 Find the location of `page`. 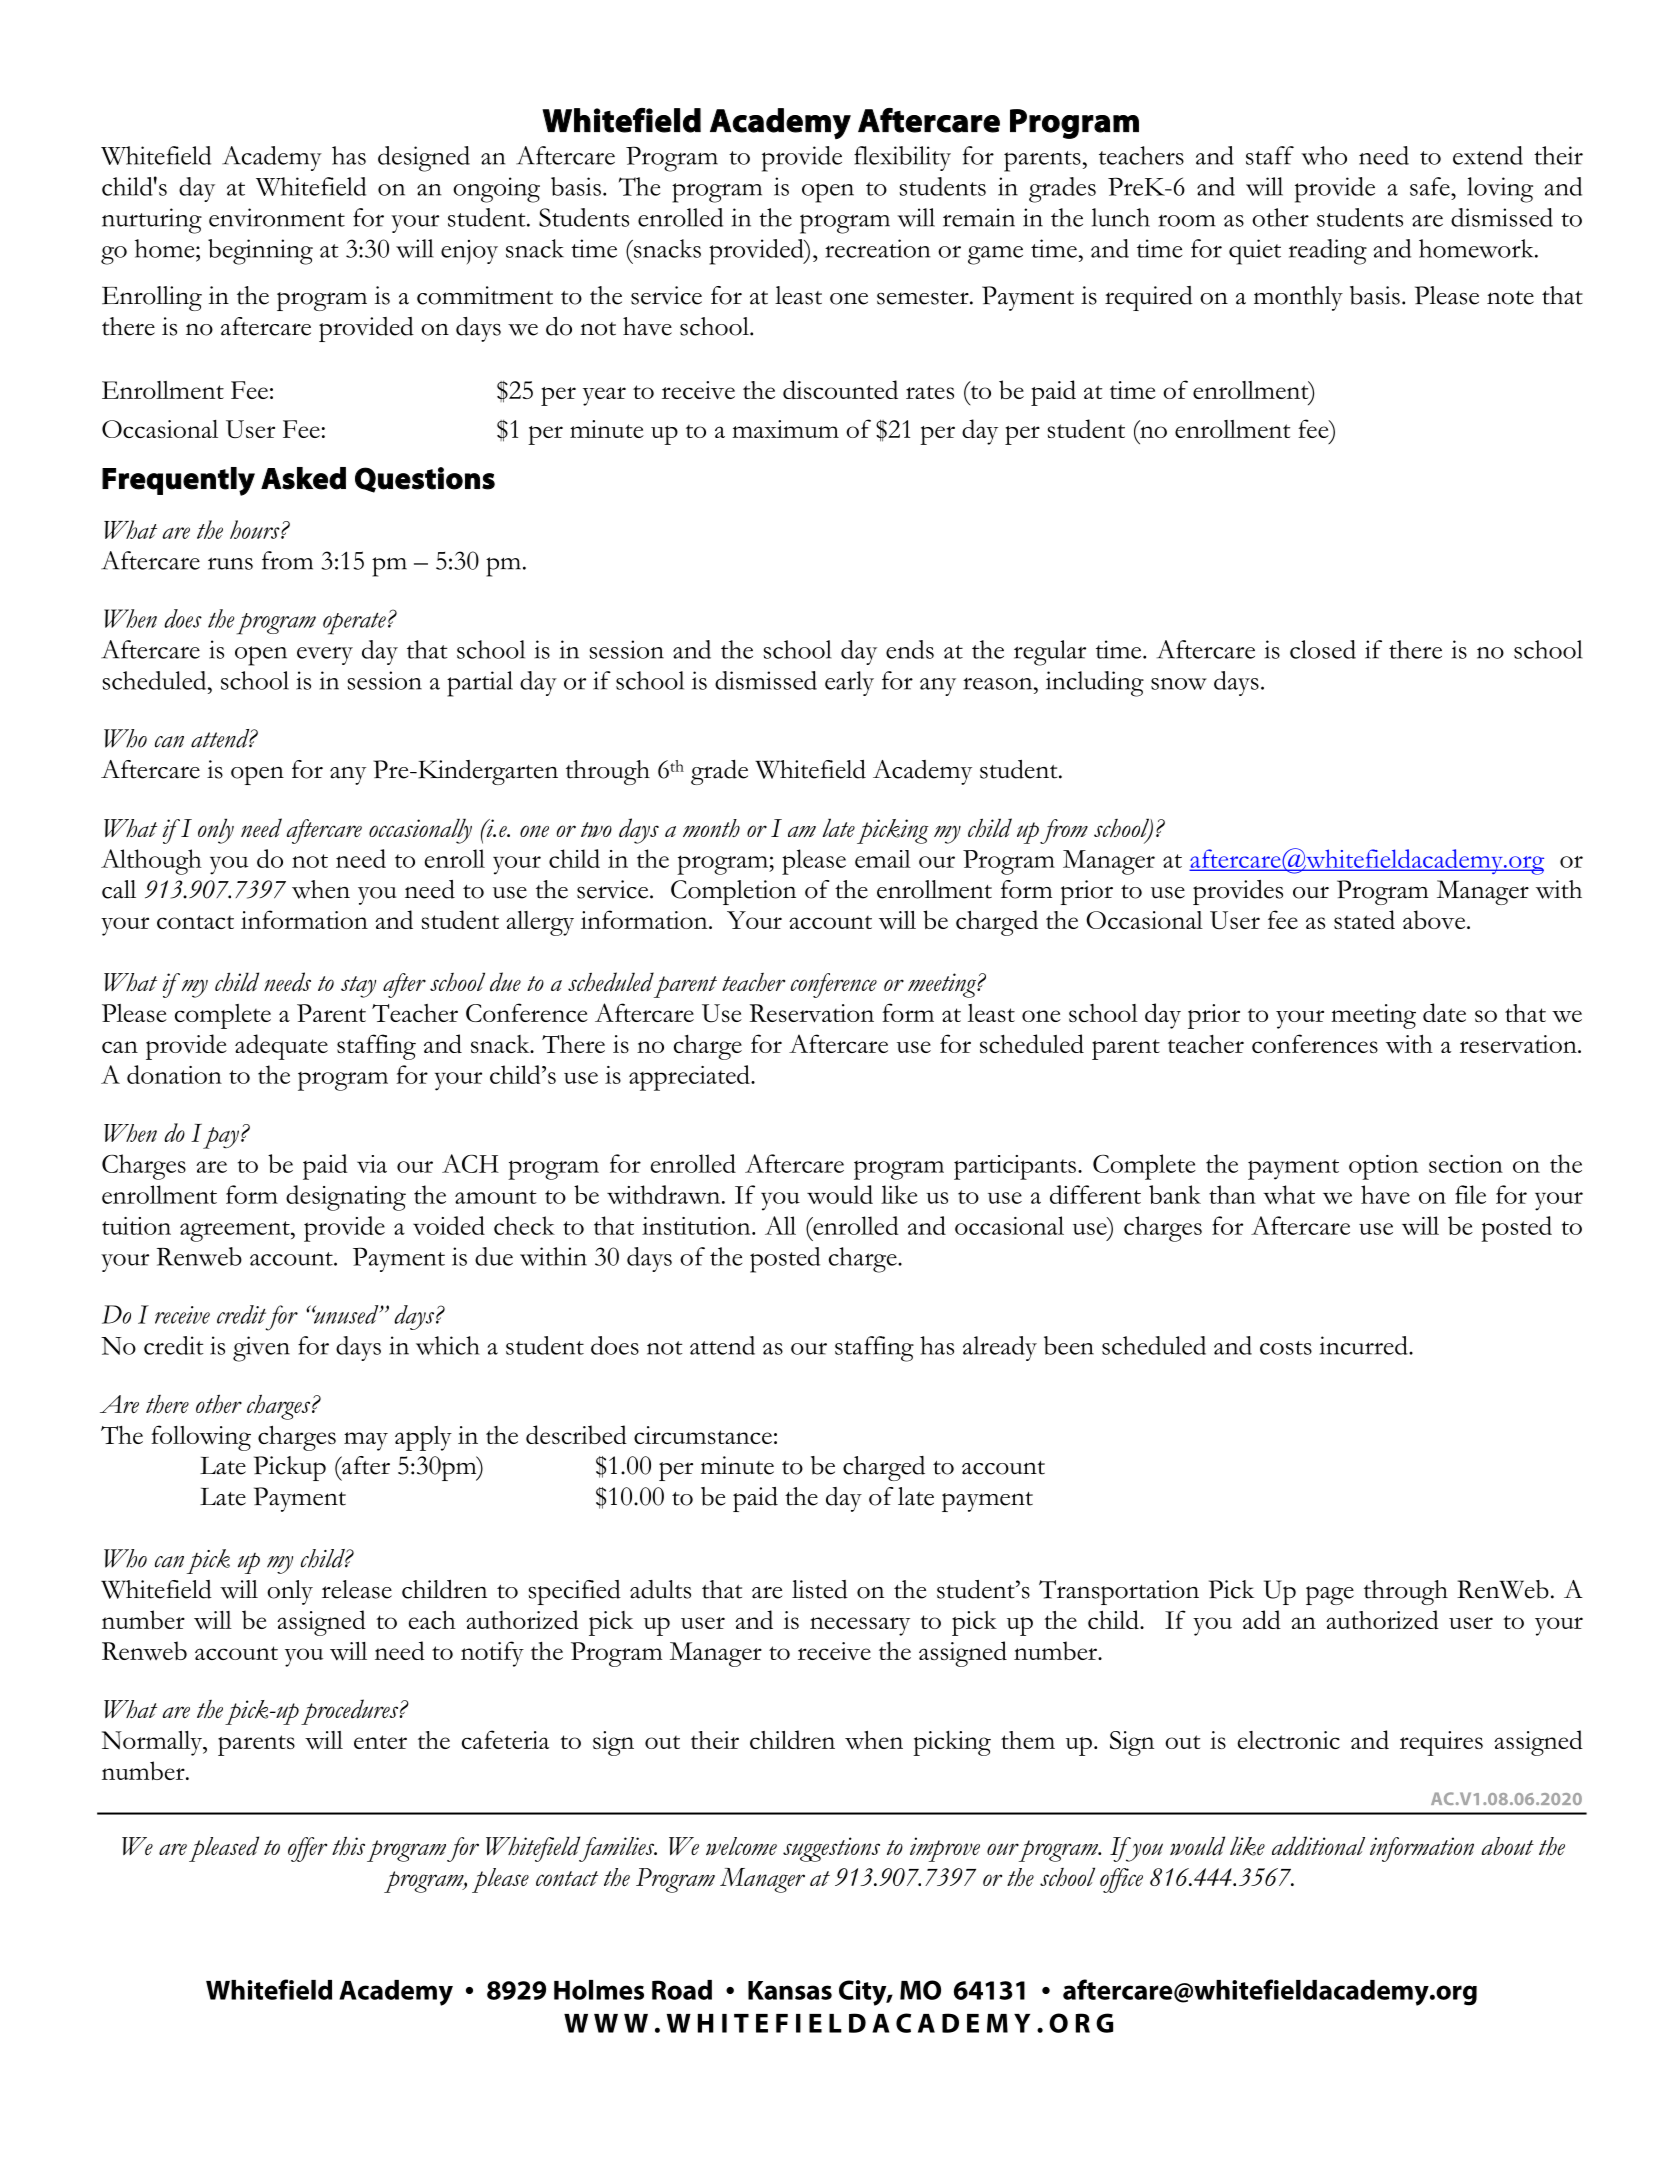

page is located at coordinates (1330, 1595).
